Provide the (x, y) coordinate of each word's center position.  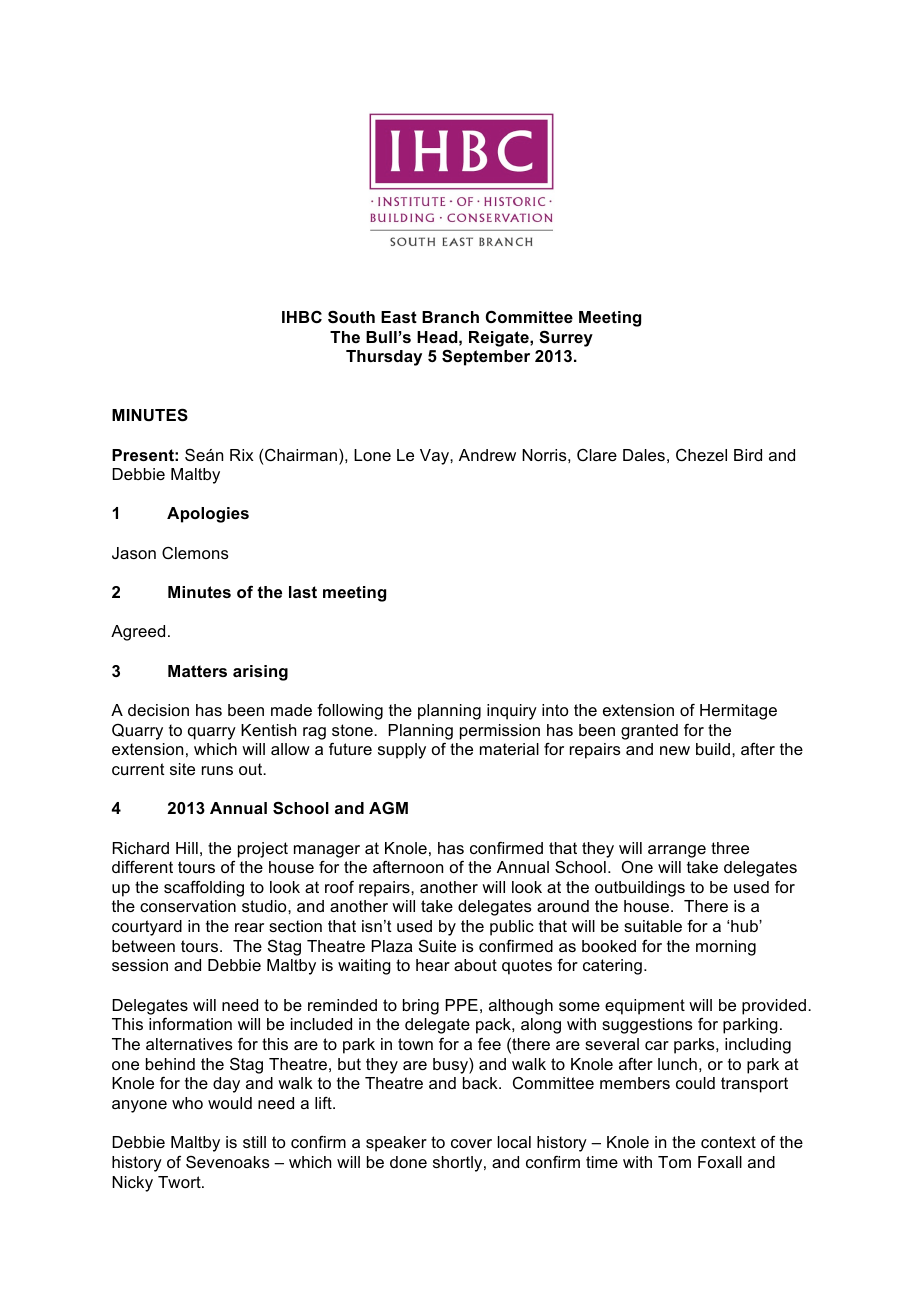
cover (471, 1143)
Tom (674, 1162)
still (254, 1142)
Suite (437, 945)
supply (402, 751)
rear (249, 927)
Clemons (195, 553)
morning (726, 948)
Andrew (487, 455)
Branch (450, 317)
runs (217, 770)
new (675, 750)
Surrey (566, 338)
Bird (748, 455)
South (351, 317)
